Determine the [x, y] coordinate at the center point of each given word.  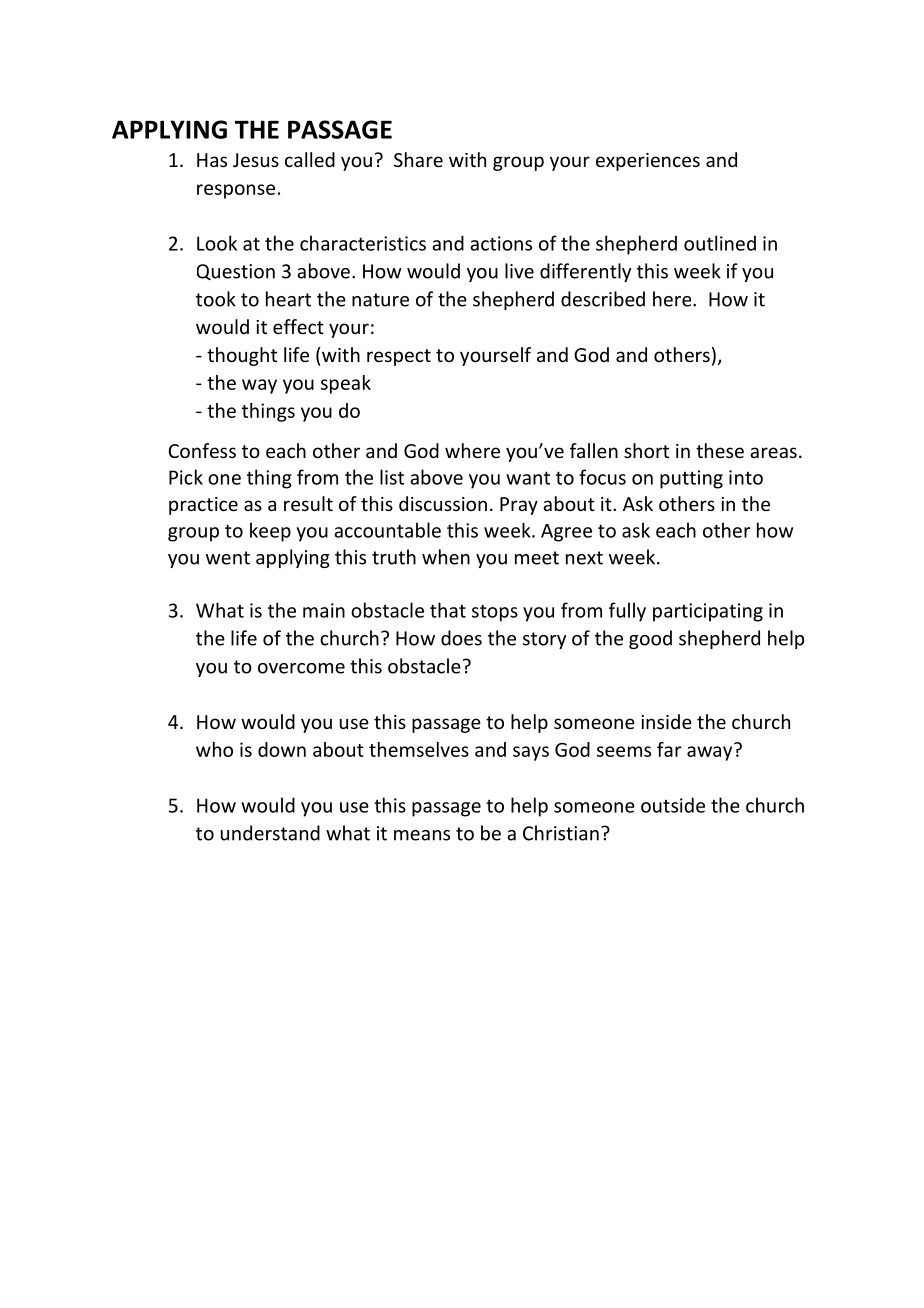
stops [495, 613]
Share [418, 159]
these [720, 450]
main [324, 610]
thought [242, 356]
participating [708, 612]
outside [673, 805]
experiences [648, 162]
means [422, 835]
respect [399, 357]
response [236, 191]
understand [270, 833]
